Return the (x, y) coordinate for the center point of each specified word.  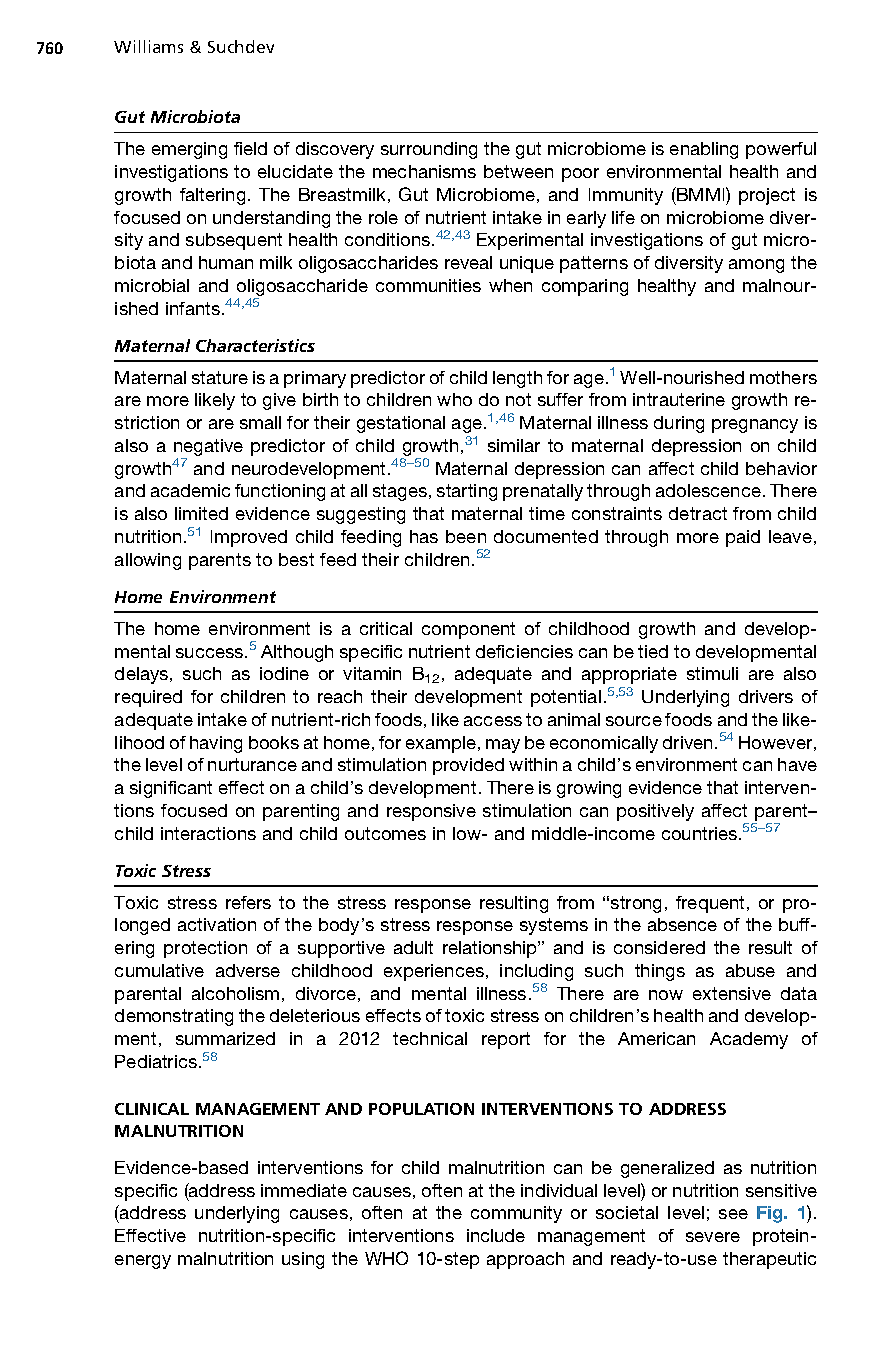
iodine (284, 673)
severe (713, 1237)
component (468, 630)
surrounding (429, 150)
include (496, 1235)
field (250, 148)
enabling (704, 150)
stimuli (712, 673)
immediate (304, 1190)
